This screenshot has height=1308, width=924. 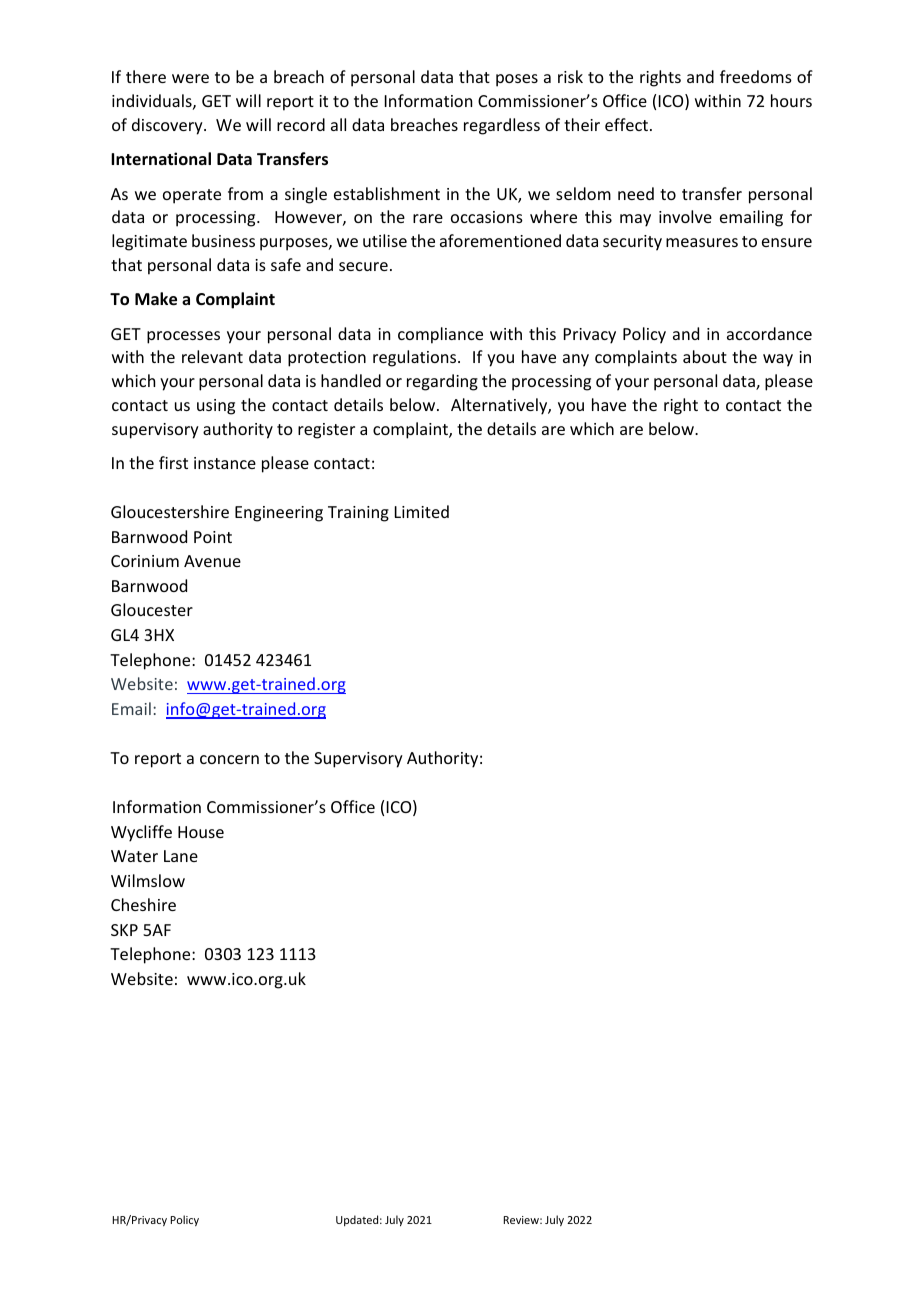 I want to click on about, so click(x=705, y=356).
